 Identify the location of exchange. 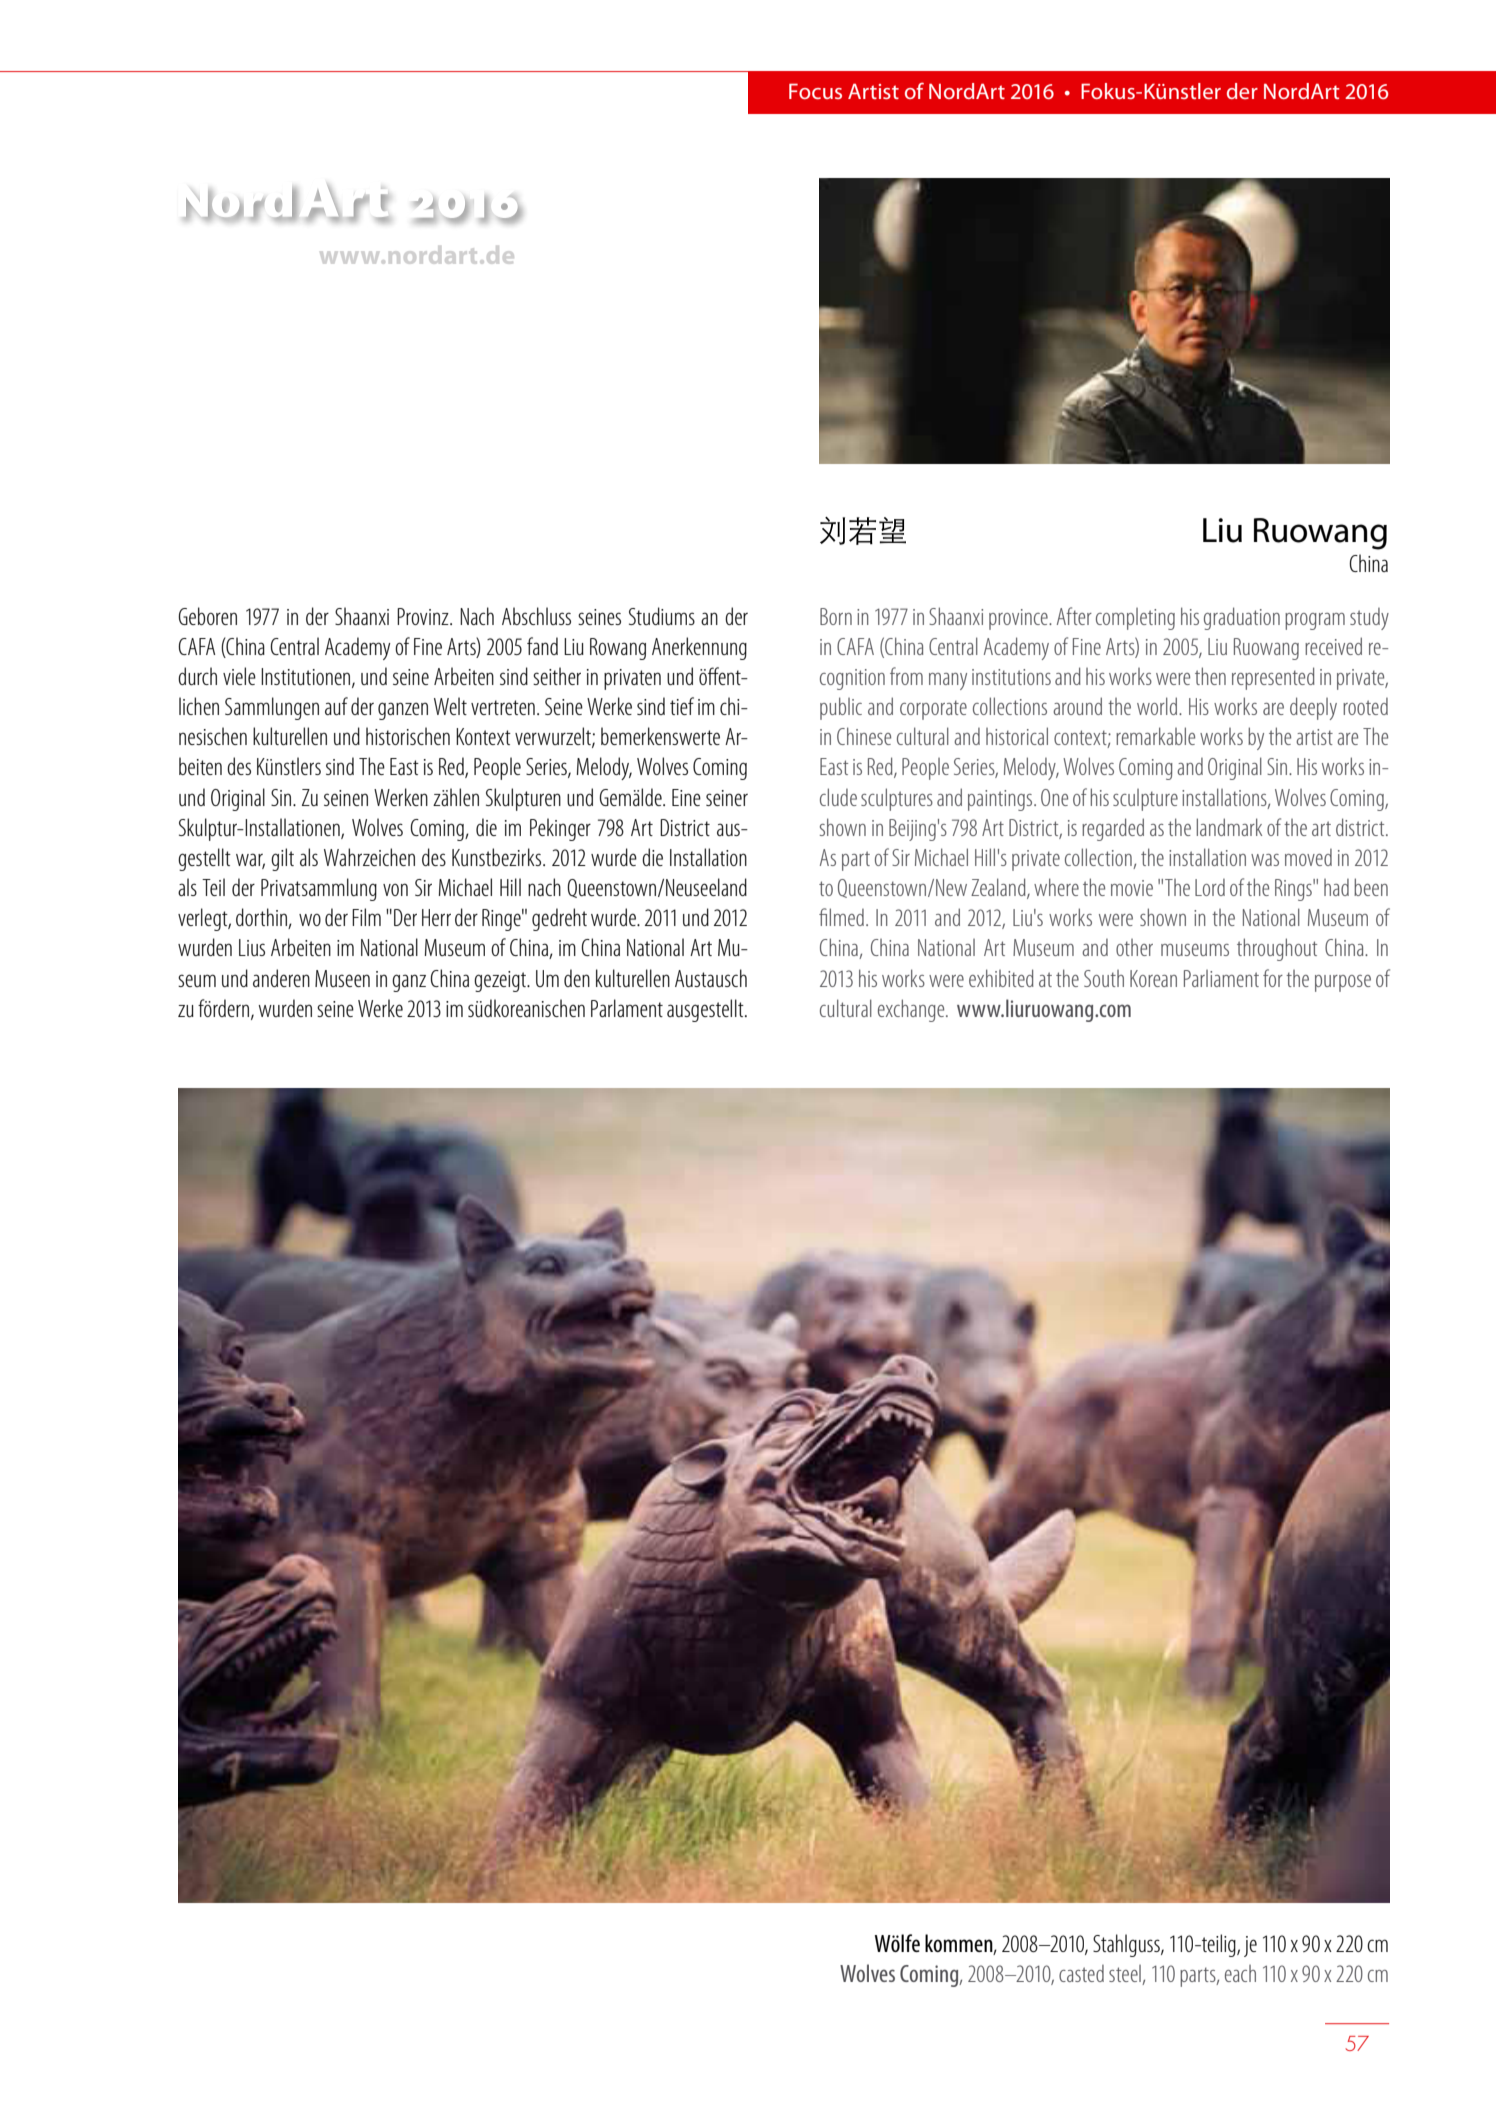
(912, 1010).
